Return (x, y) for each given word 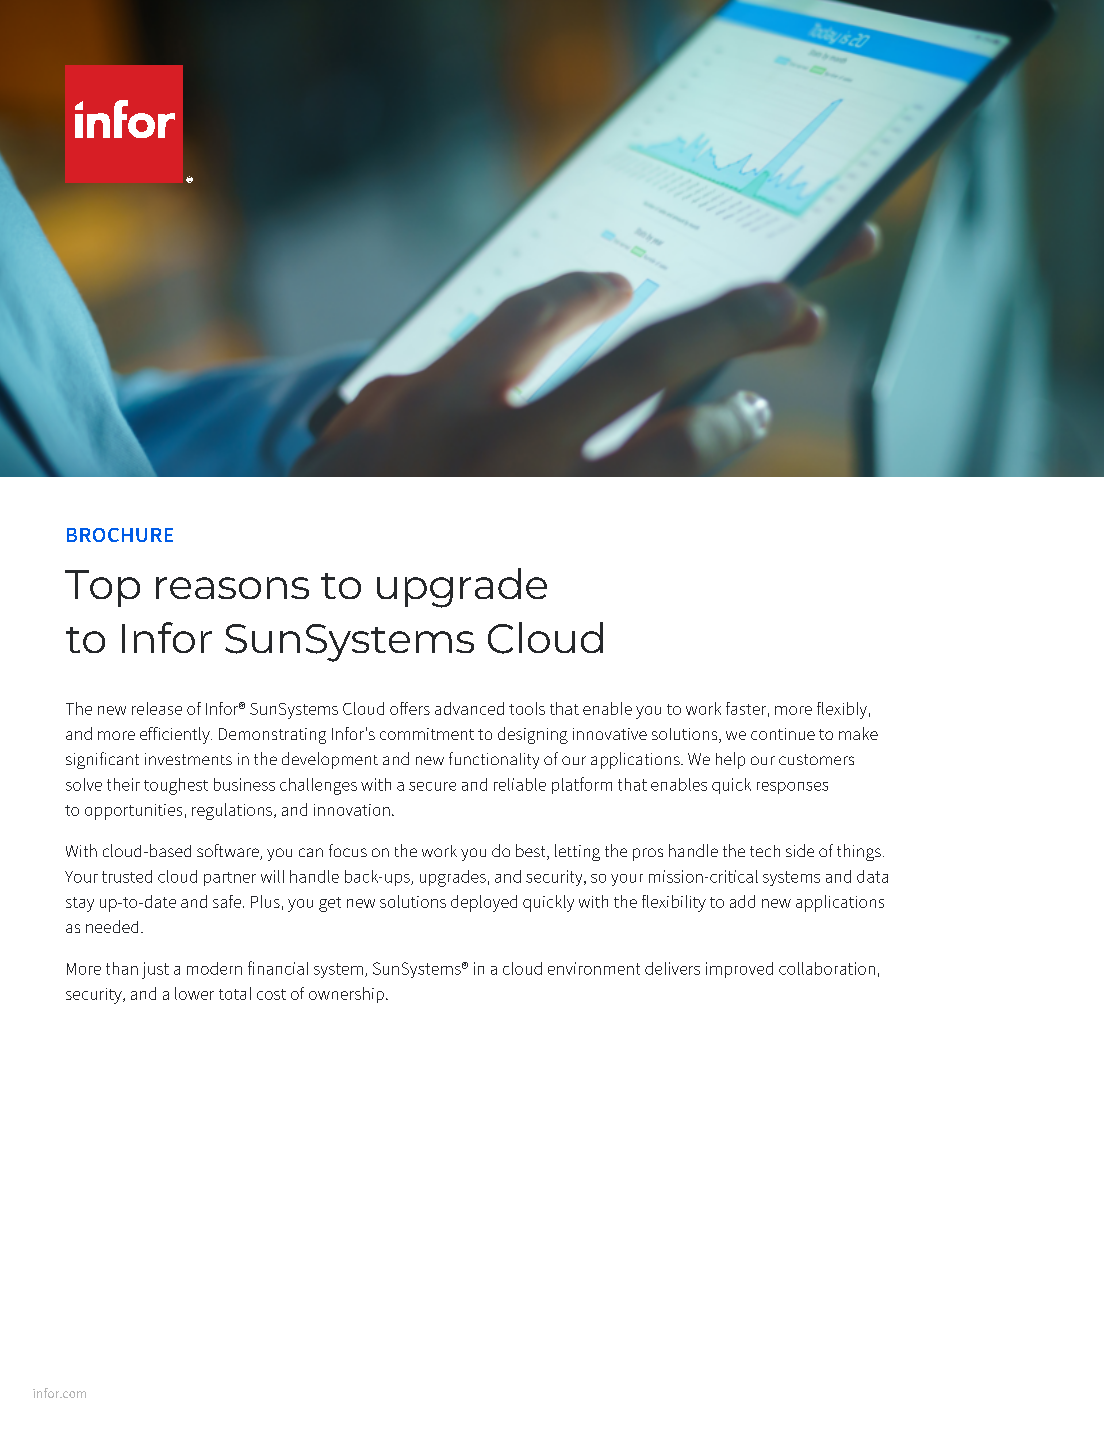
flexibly (842, 710)
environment (594, 968)
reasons (232, 588)
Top (102, 588)
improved (739, 970)
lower (194, 993)
